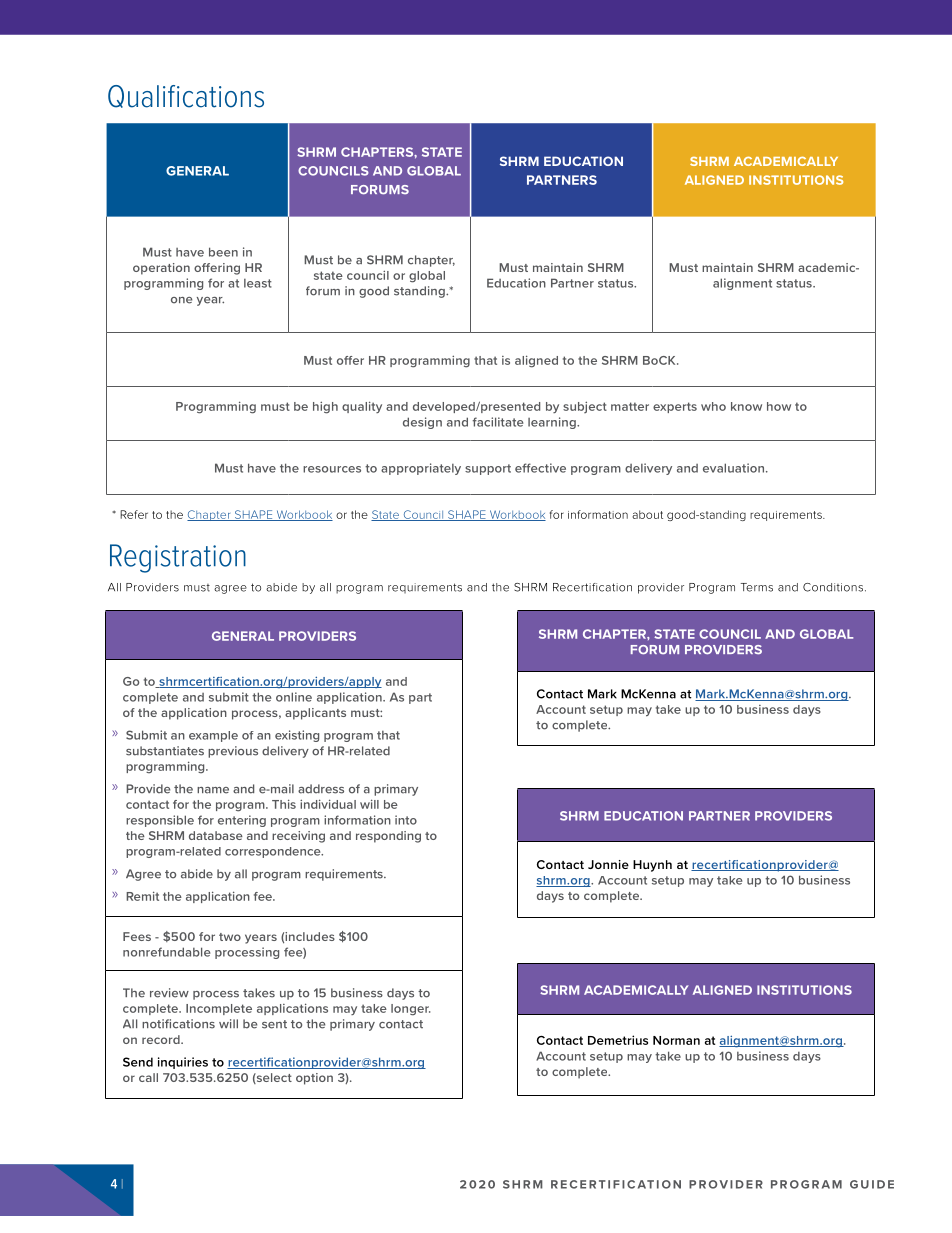 This screenshot has height=1233, width=952. I want to click on been, so click(223, 252).
